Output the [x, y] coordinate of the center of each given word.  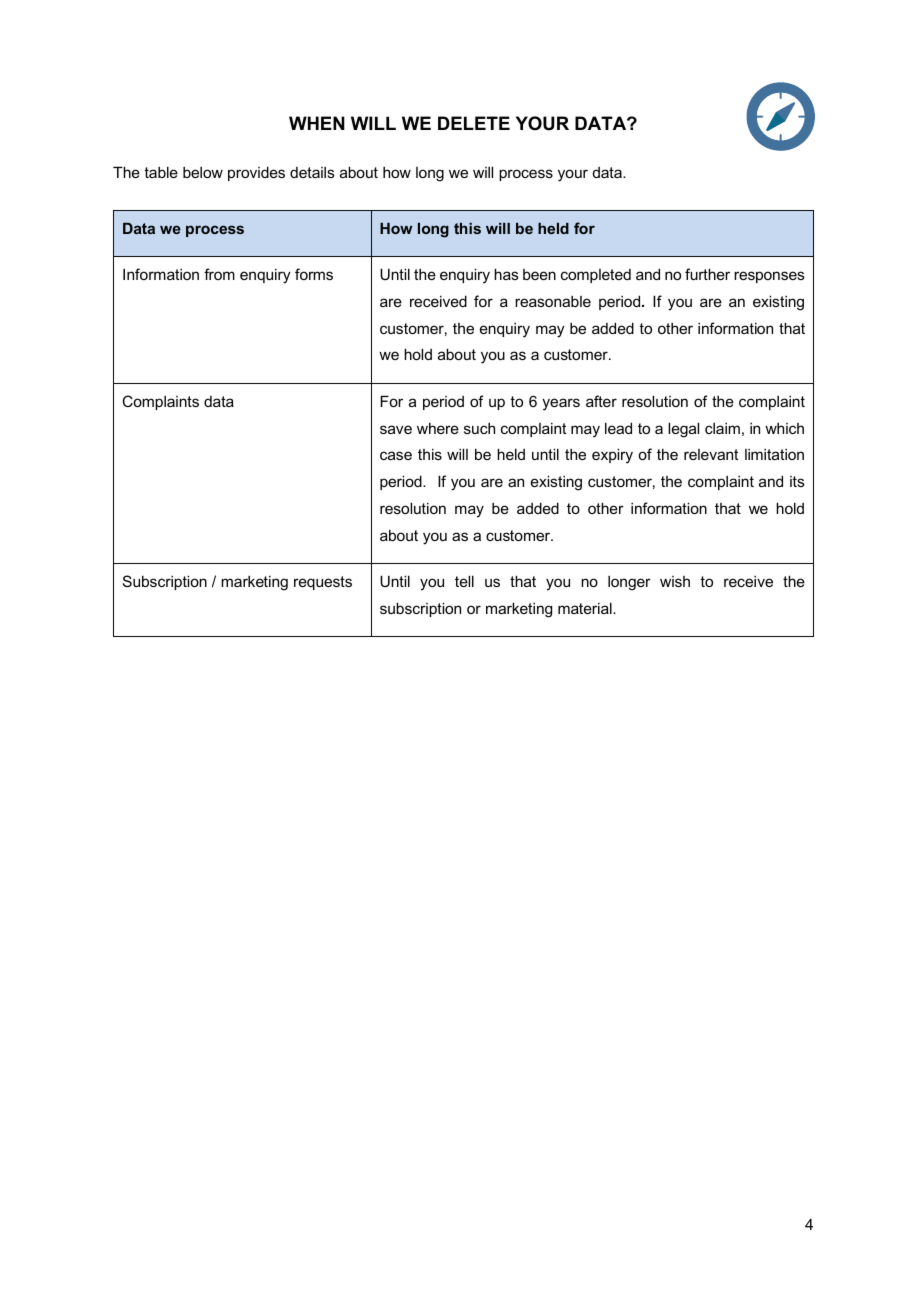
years [561, 404]
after [601, 401]
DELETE [474, 123]
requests [323, 583]
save [396, 429]
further [707, 274]
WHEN [317, 123]
